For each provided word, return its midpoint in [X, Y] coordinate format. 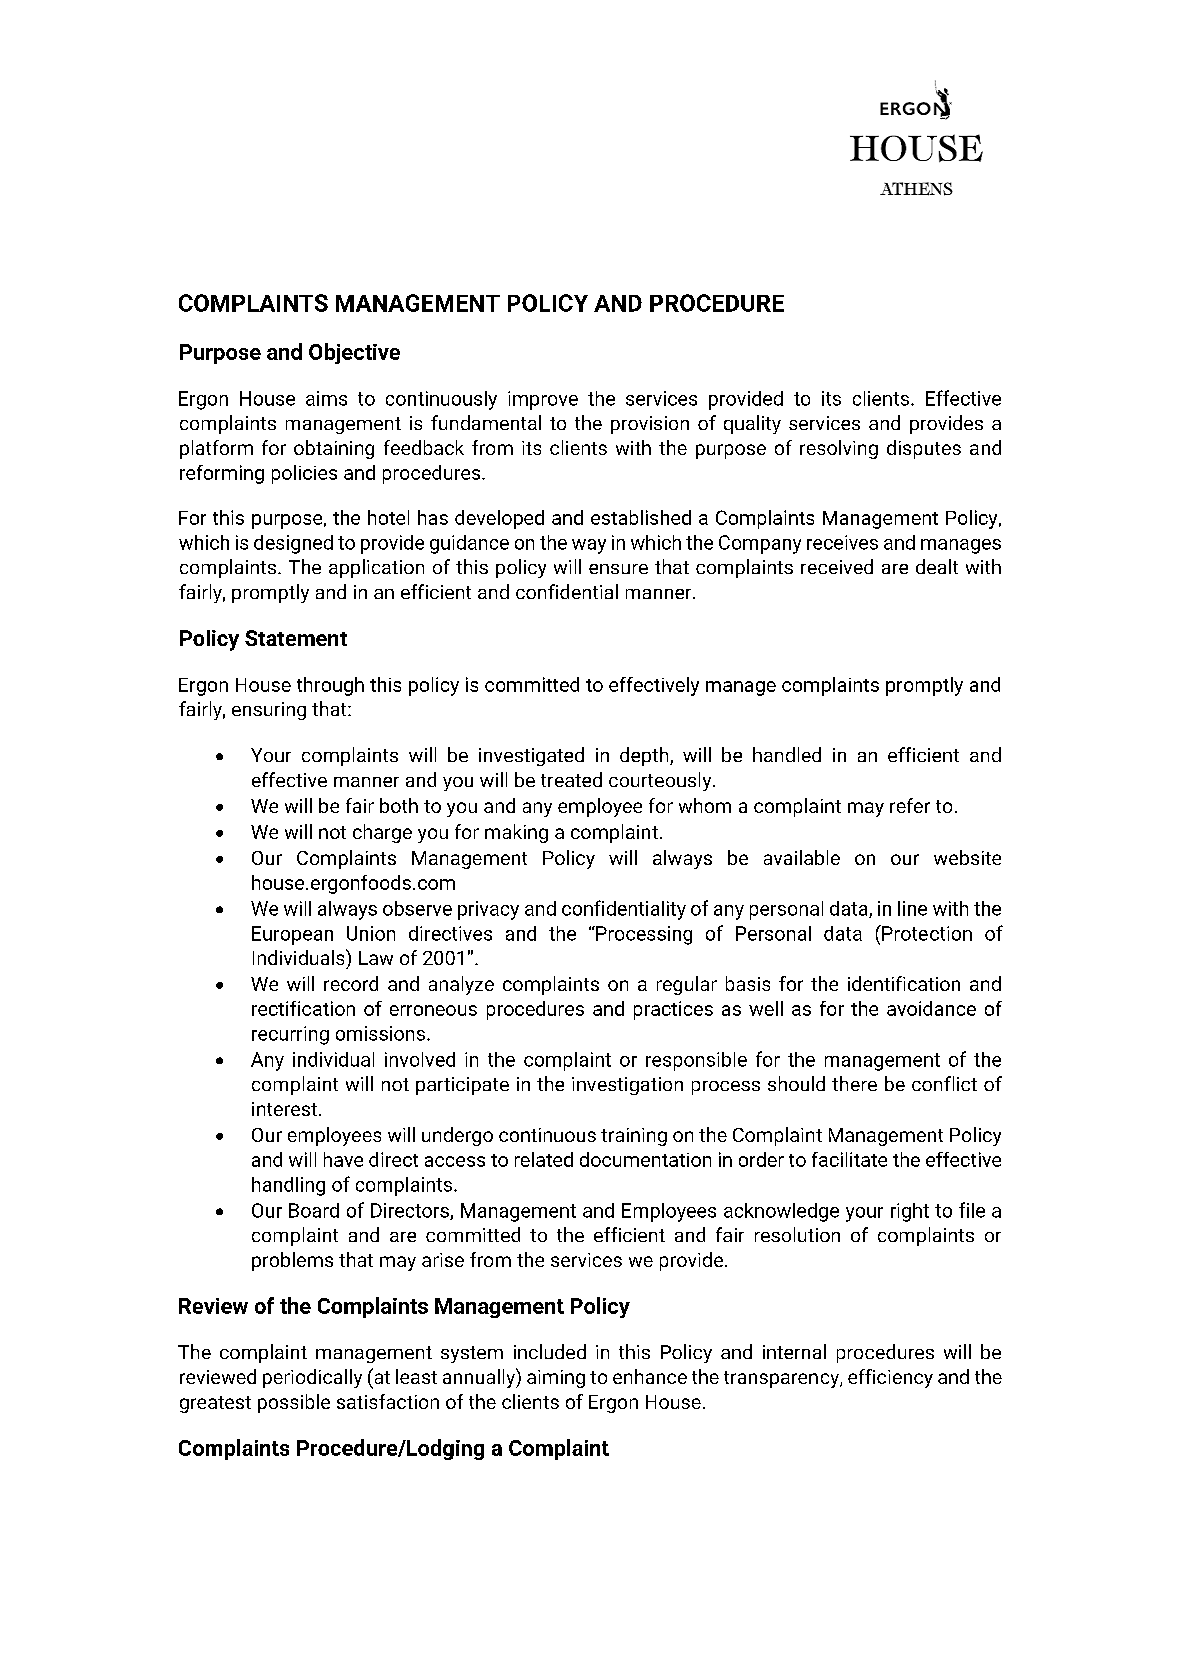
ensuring [269, 711]
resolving [839, 449]
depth [645, 756]
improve [543, 400]
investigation [627, 1086]
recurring [290, 1035]
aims [326, 398]
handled [787, 754]
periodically [312, 1378]
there [854, 1083]
